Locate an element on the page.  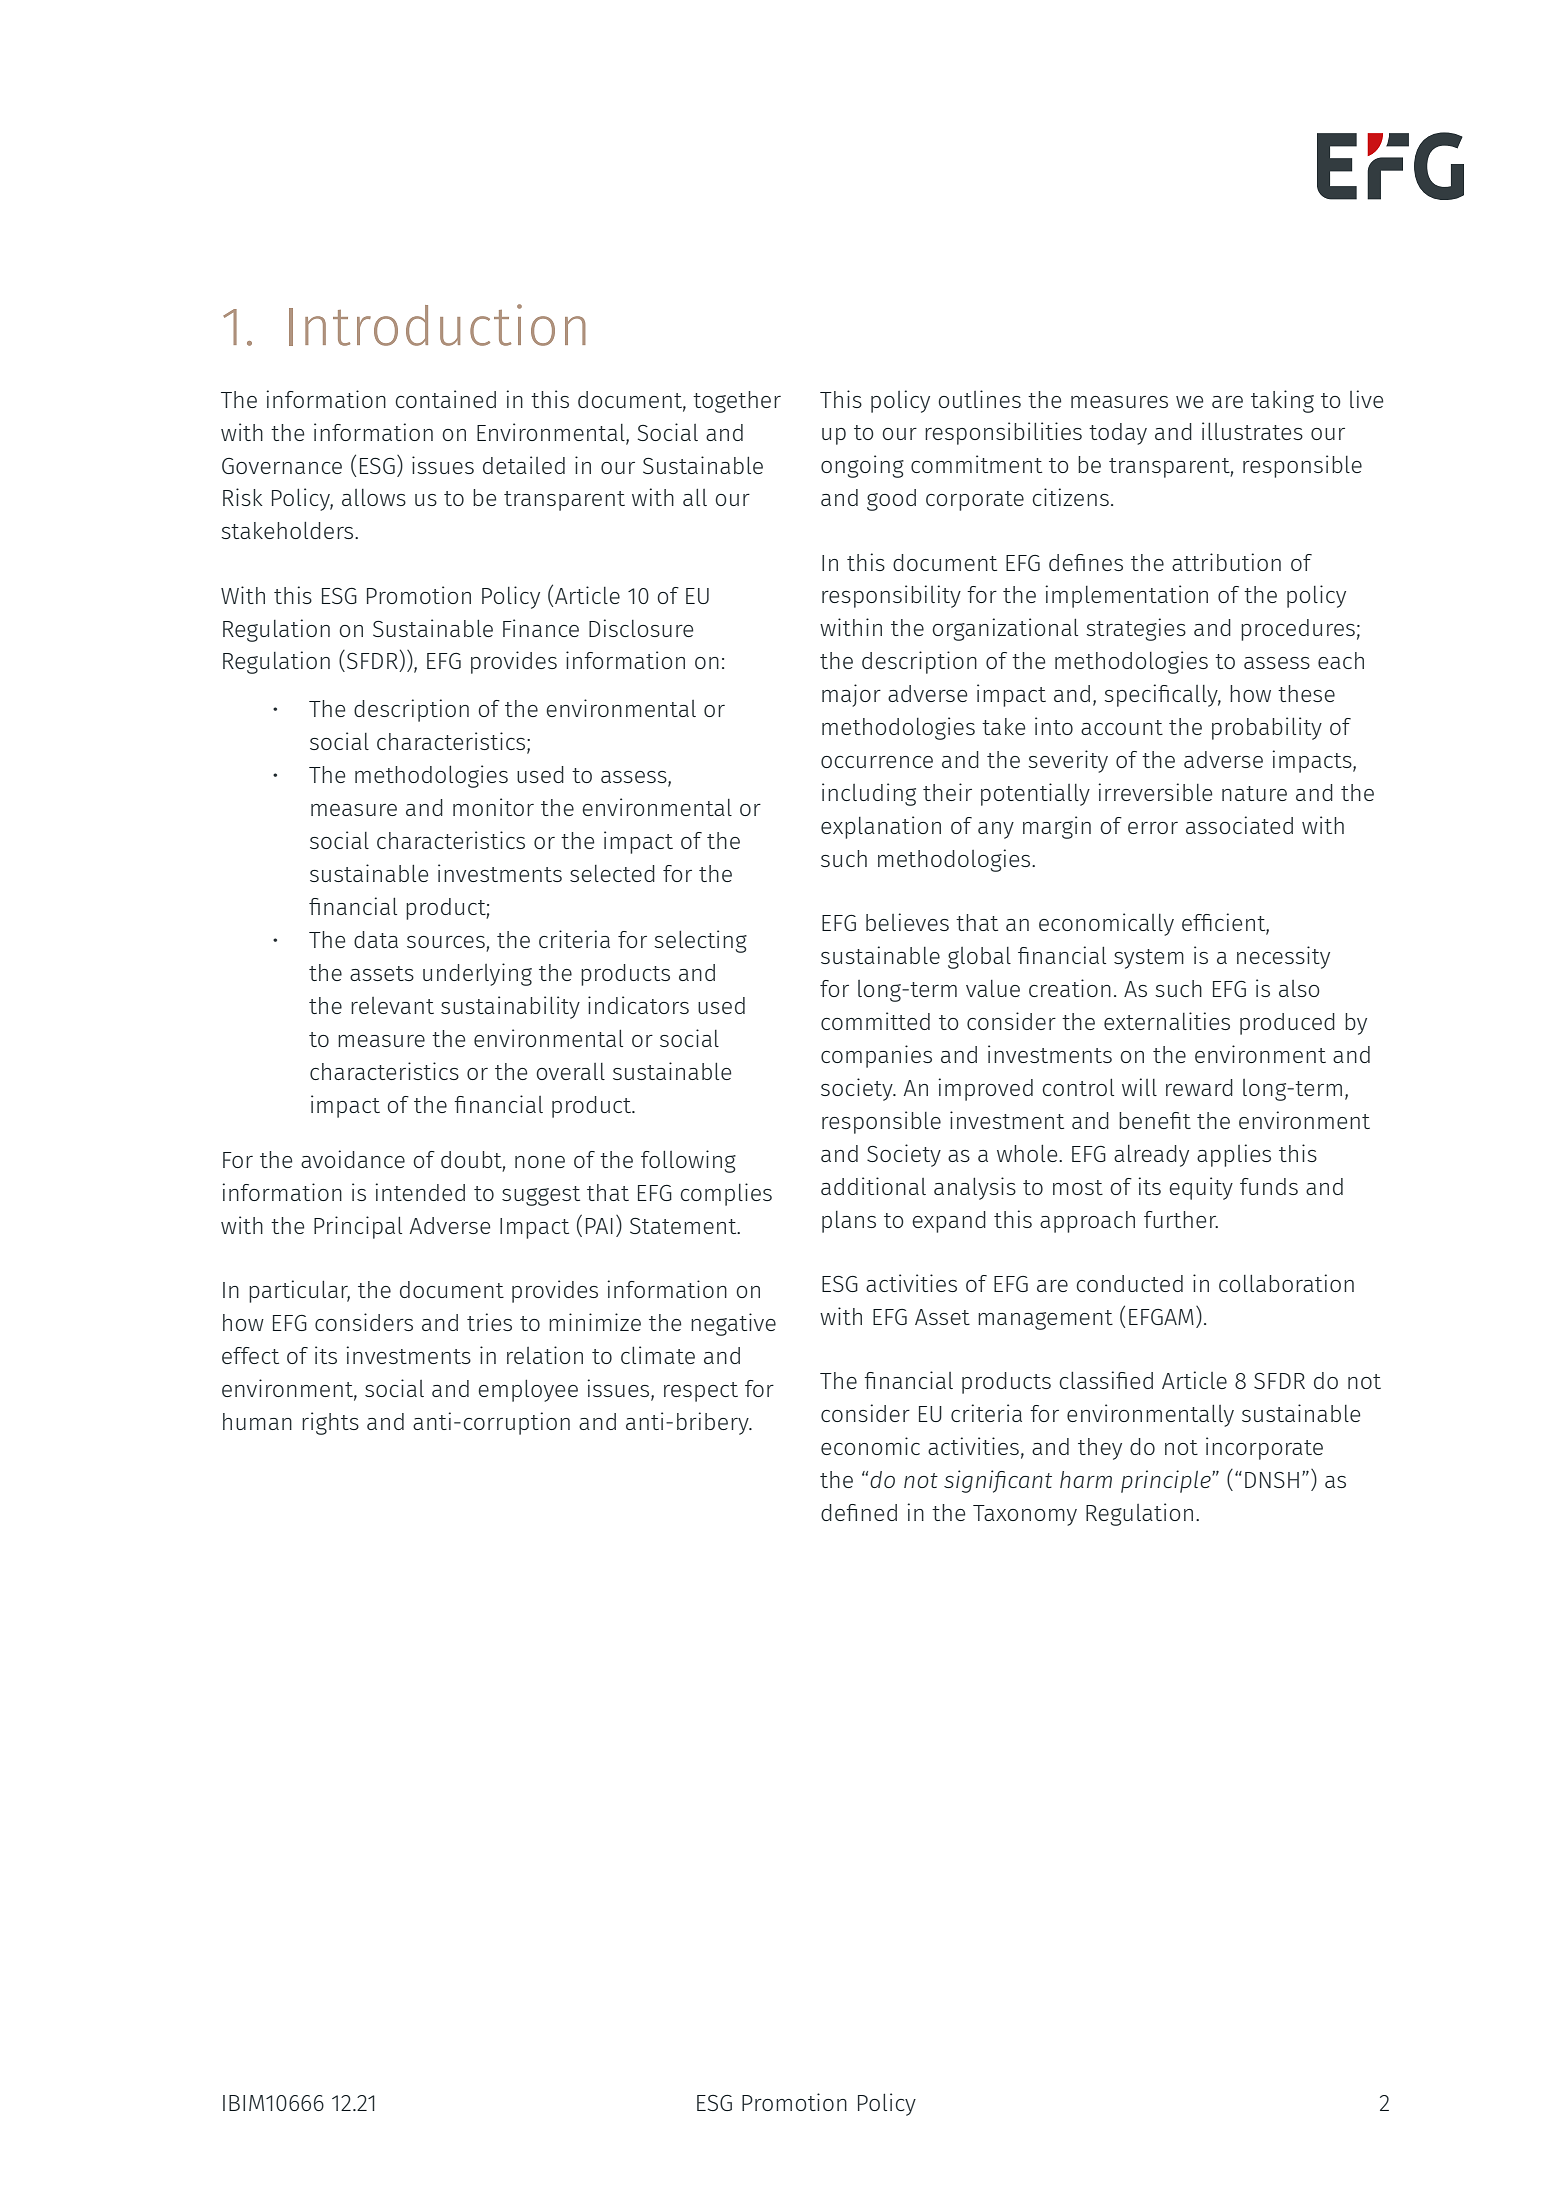
avoidance is located at coordinates (353, 1159).
